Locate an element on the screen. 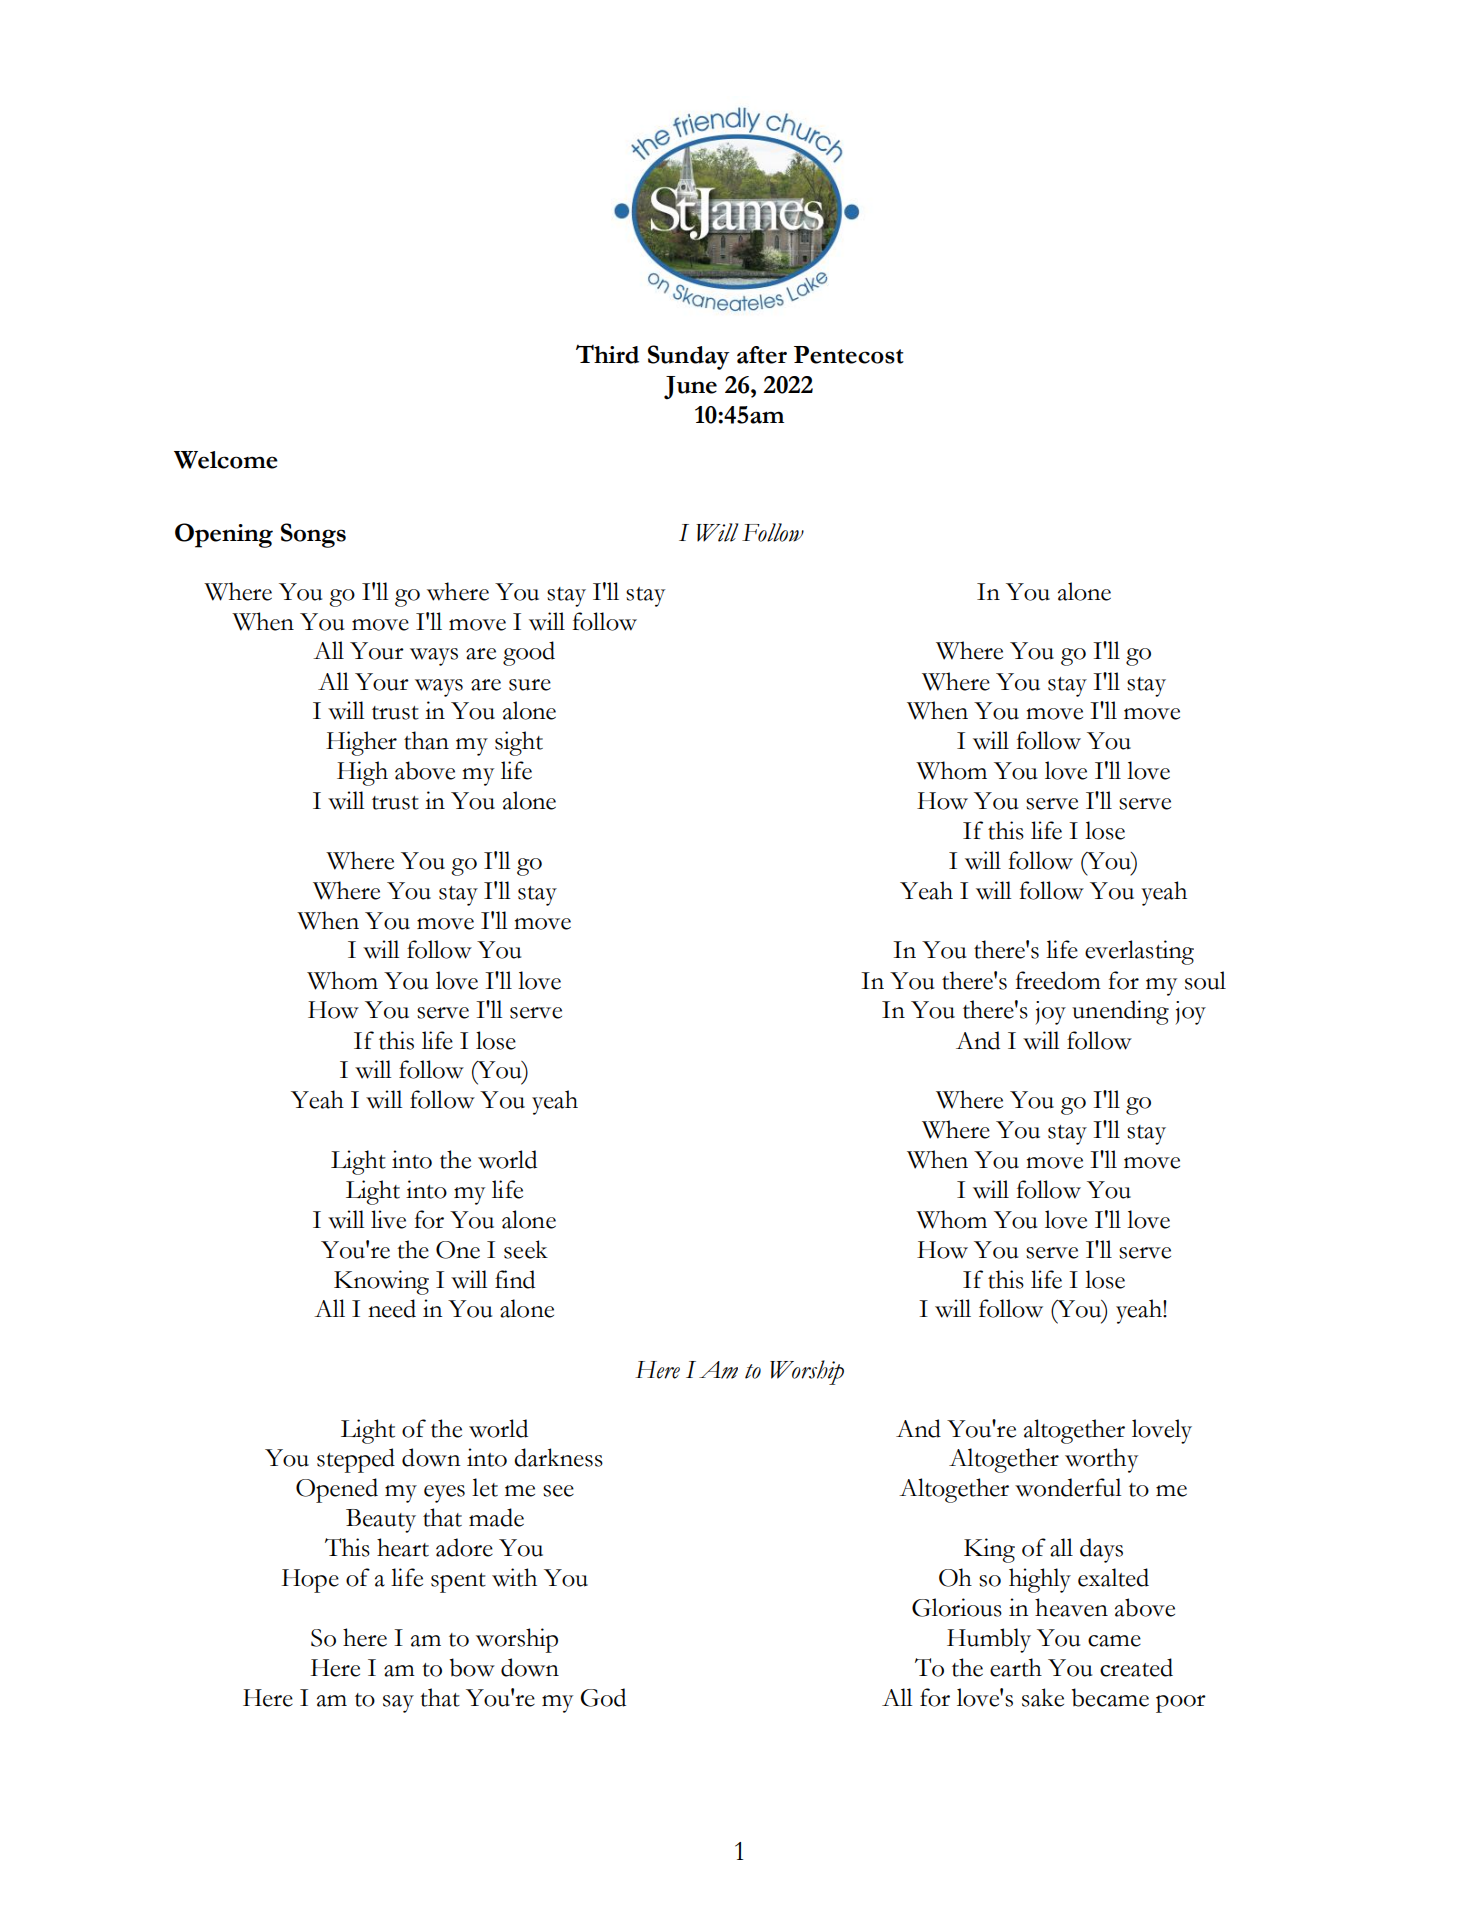 The width and height of the screenshot is (1479, 1914). than is located at coordinates (426, 740).
